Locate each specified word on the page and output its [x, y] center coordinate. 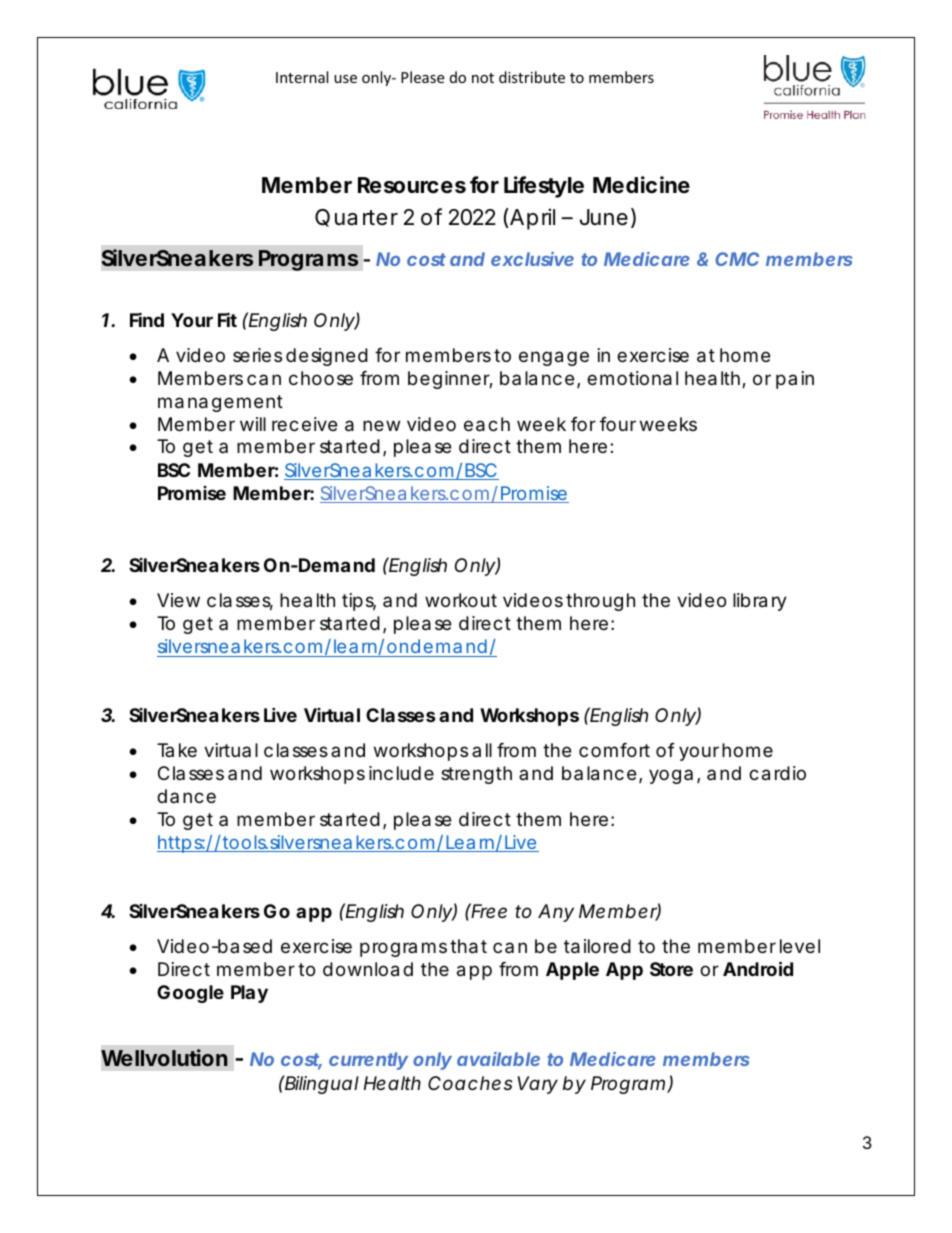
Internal [302, 77]
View [178, 600]
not [483, 78]
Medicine [641, 185]
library [760, 602]
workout [461, 600]
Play [249, 994]
